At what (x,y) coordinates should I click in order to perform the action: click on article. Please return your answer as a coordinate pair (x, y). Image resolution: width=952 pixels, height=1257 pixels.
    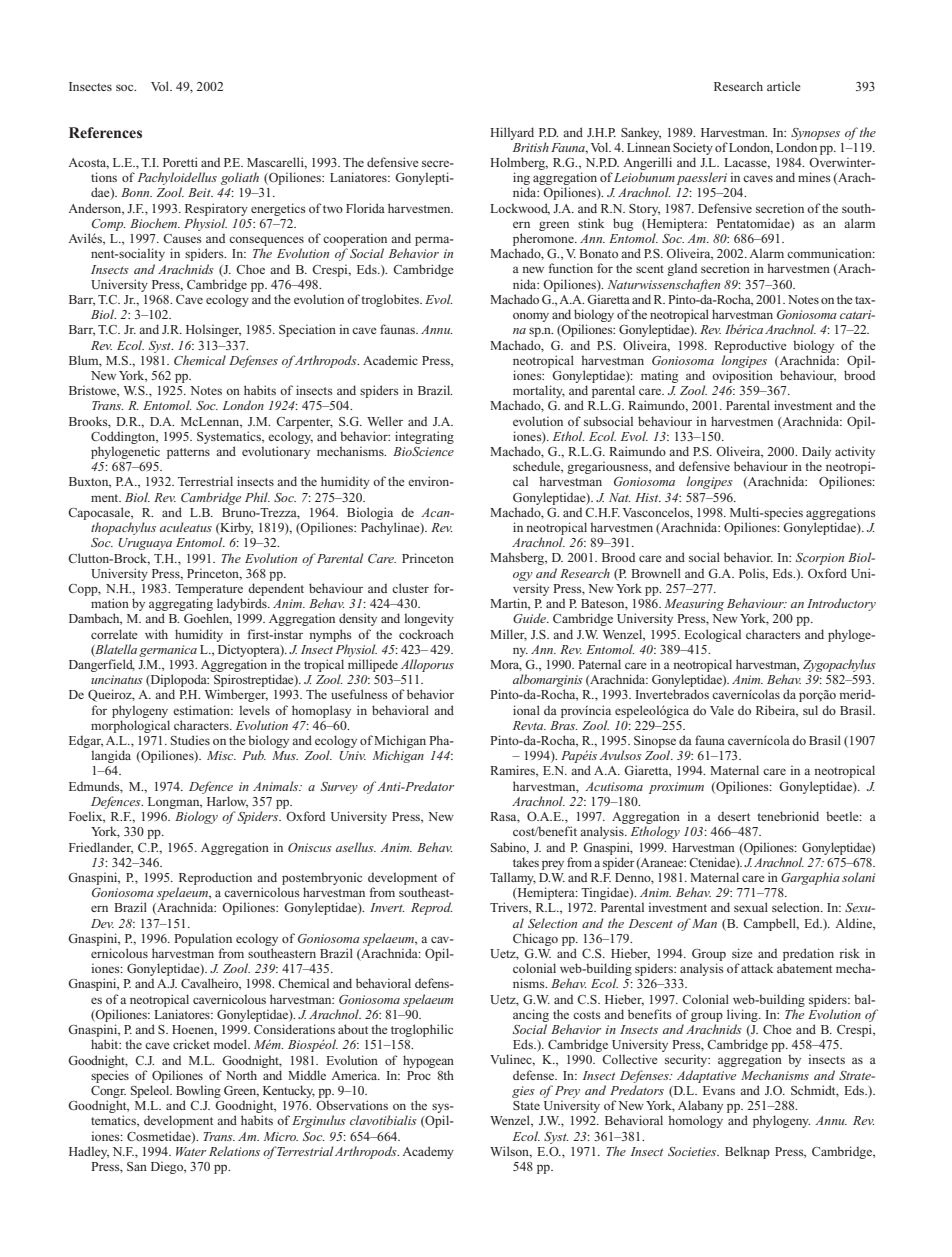
    Looking at the image, I should click on (784, 86).
